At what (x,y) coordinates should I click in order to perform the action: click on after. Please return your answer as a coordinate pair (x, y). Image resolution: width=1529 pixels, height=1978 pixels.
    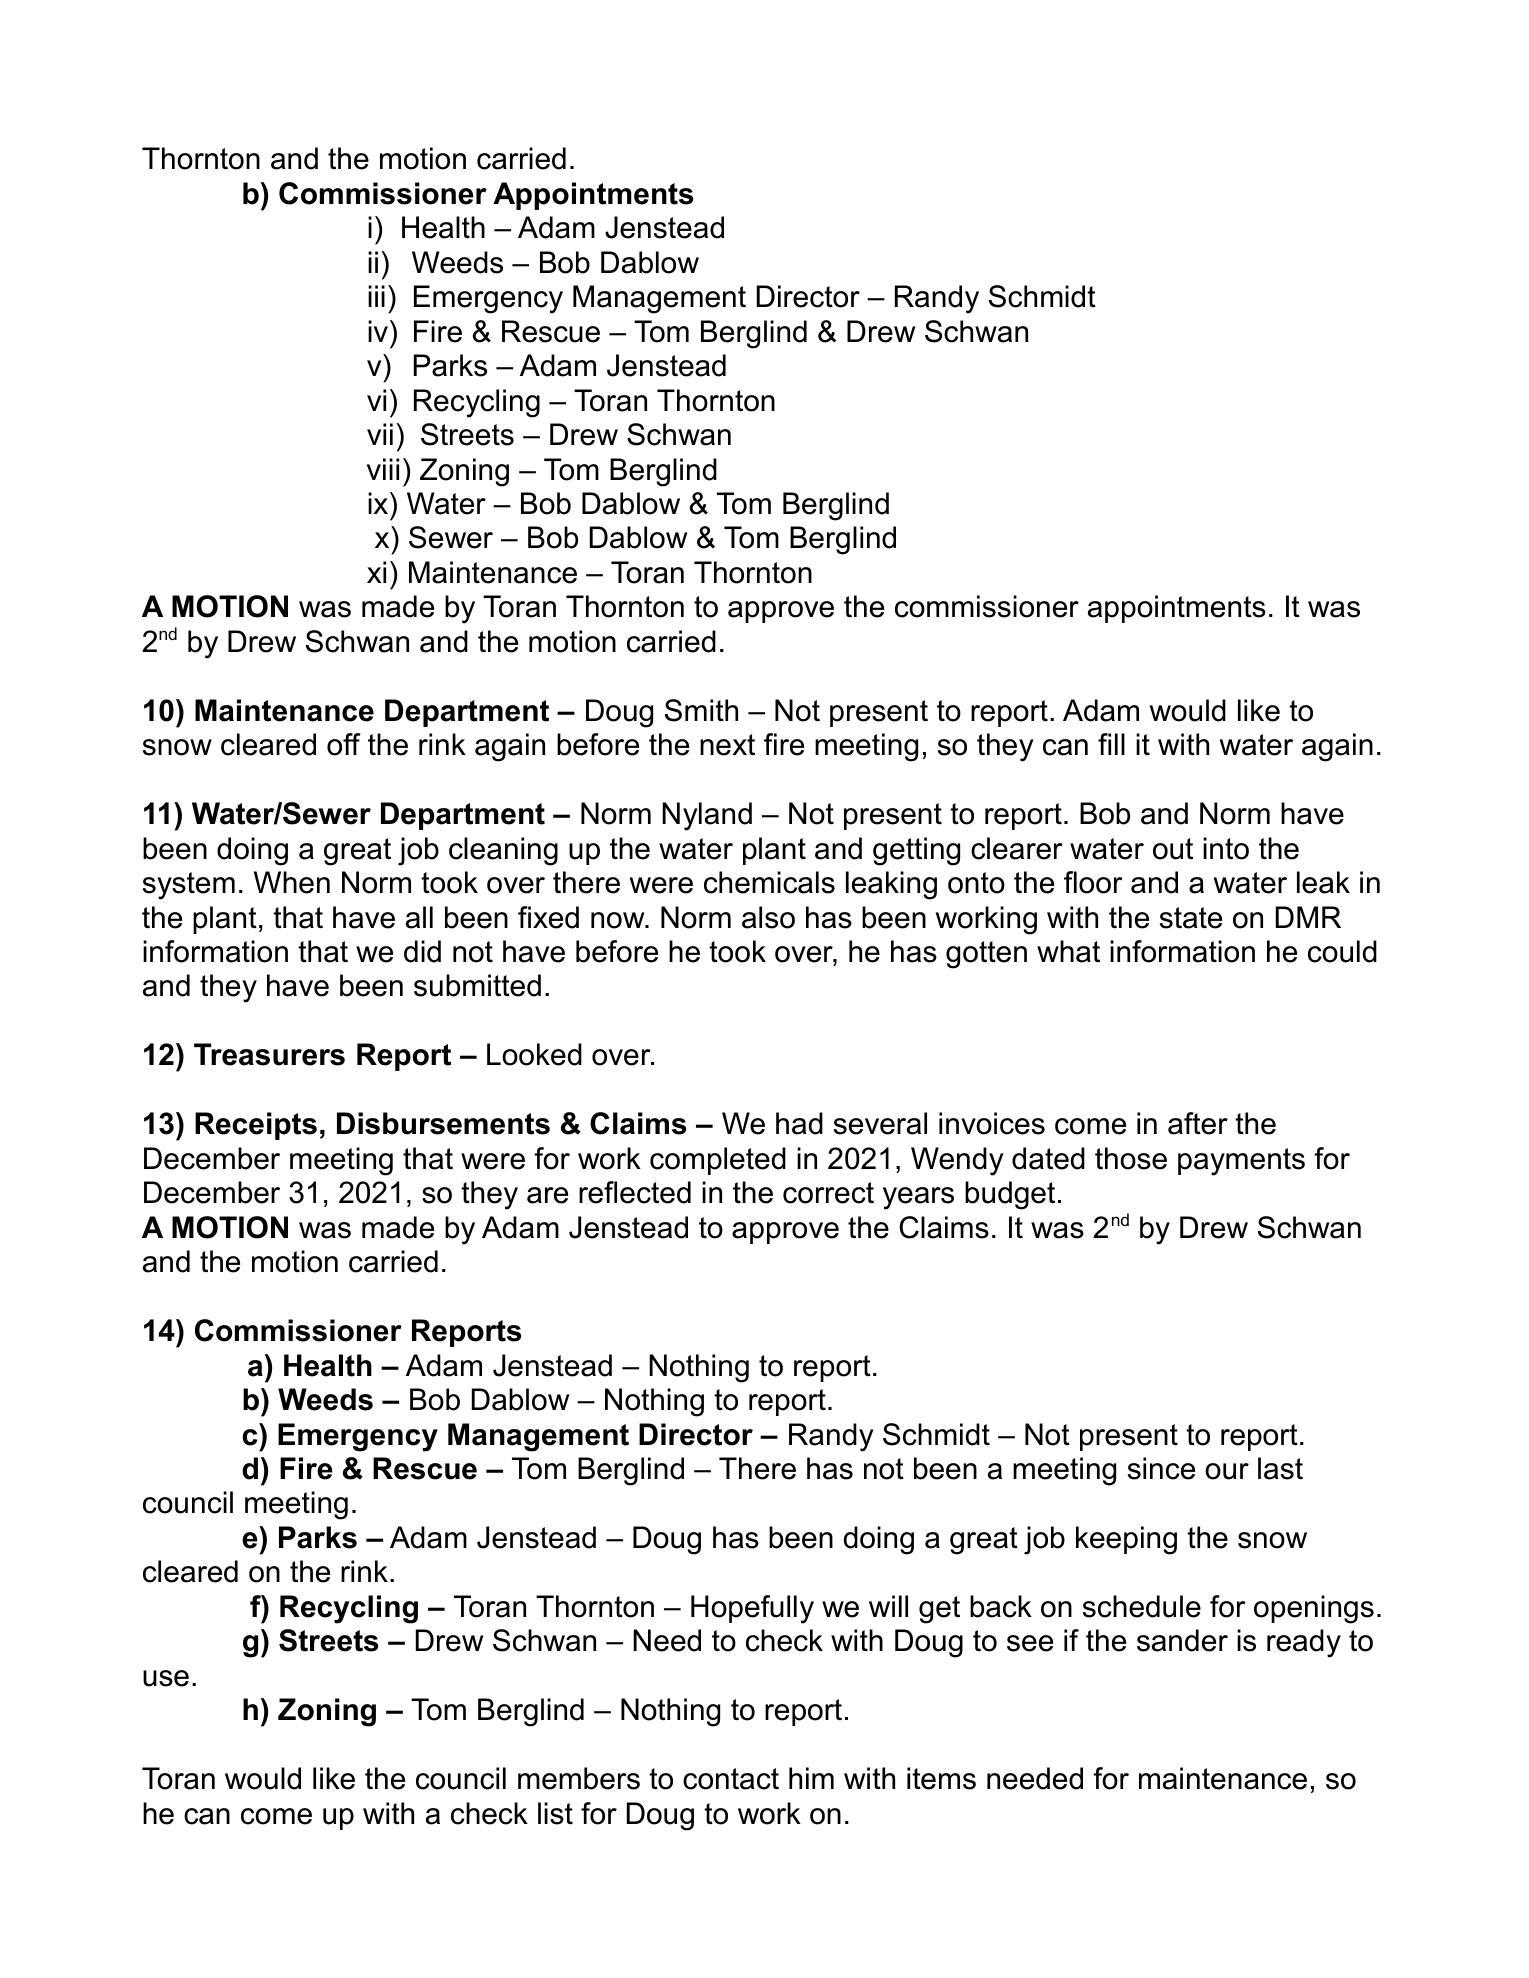
    Looking at the image, I should click on (1198, 1123).
